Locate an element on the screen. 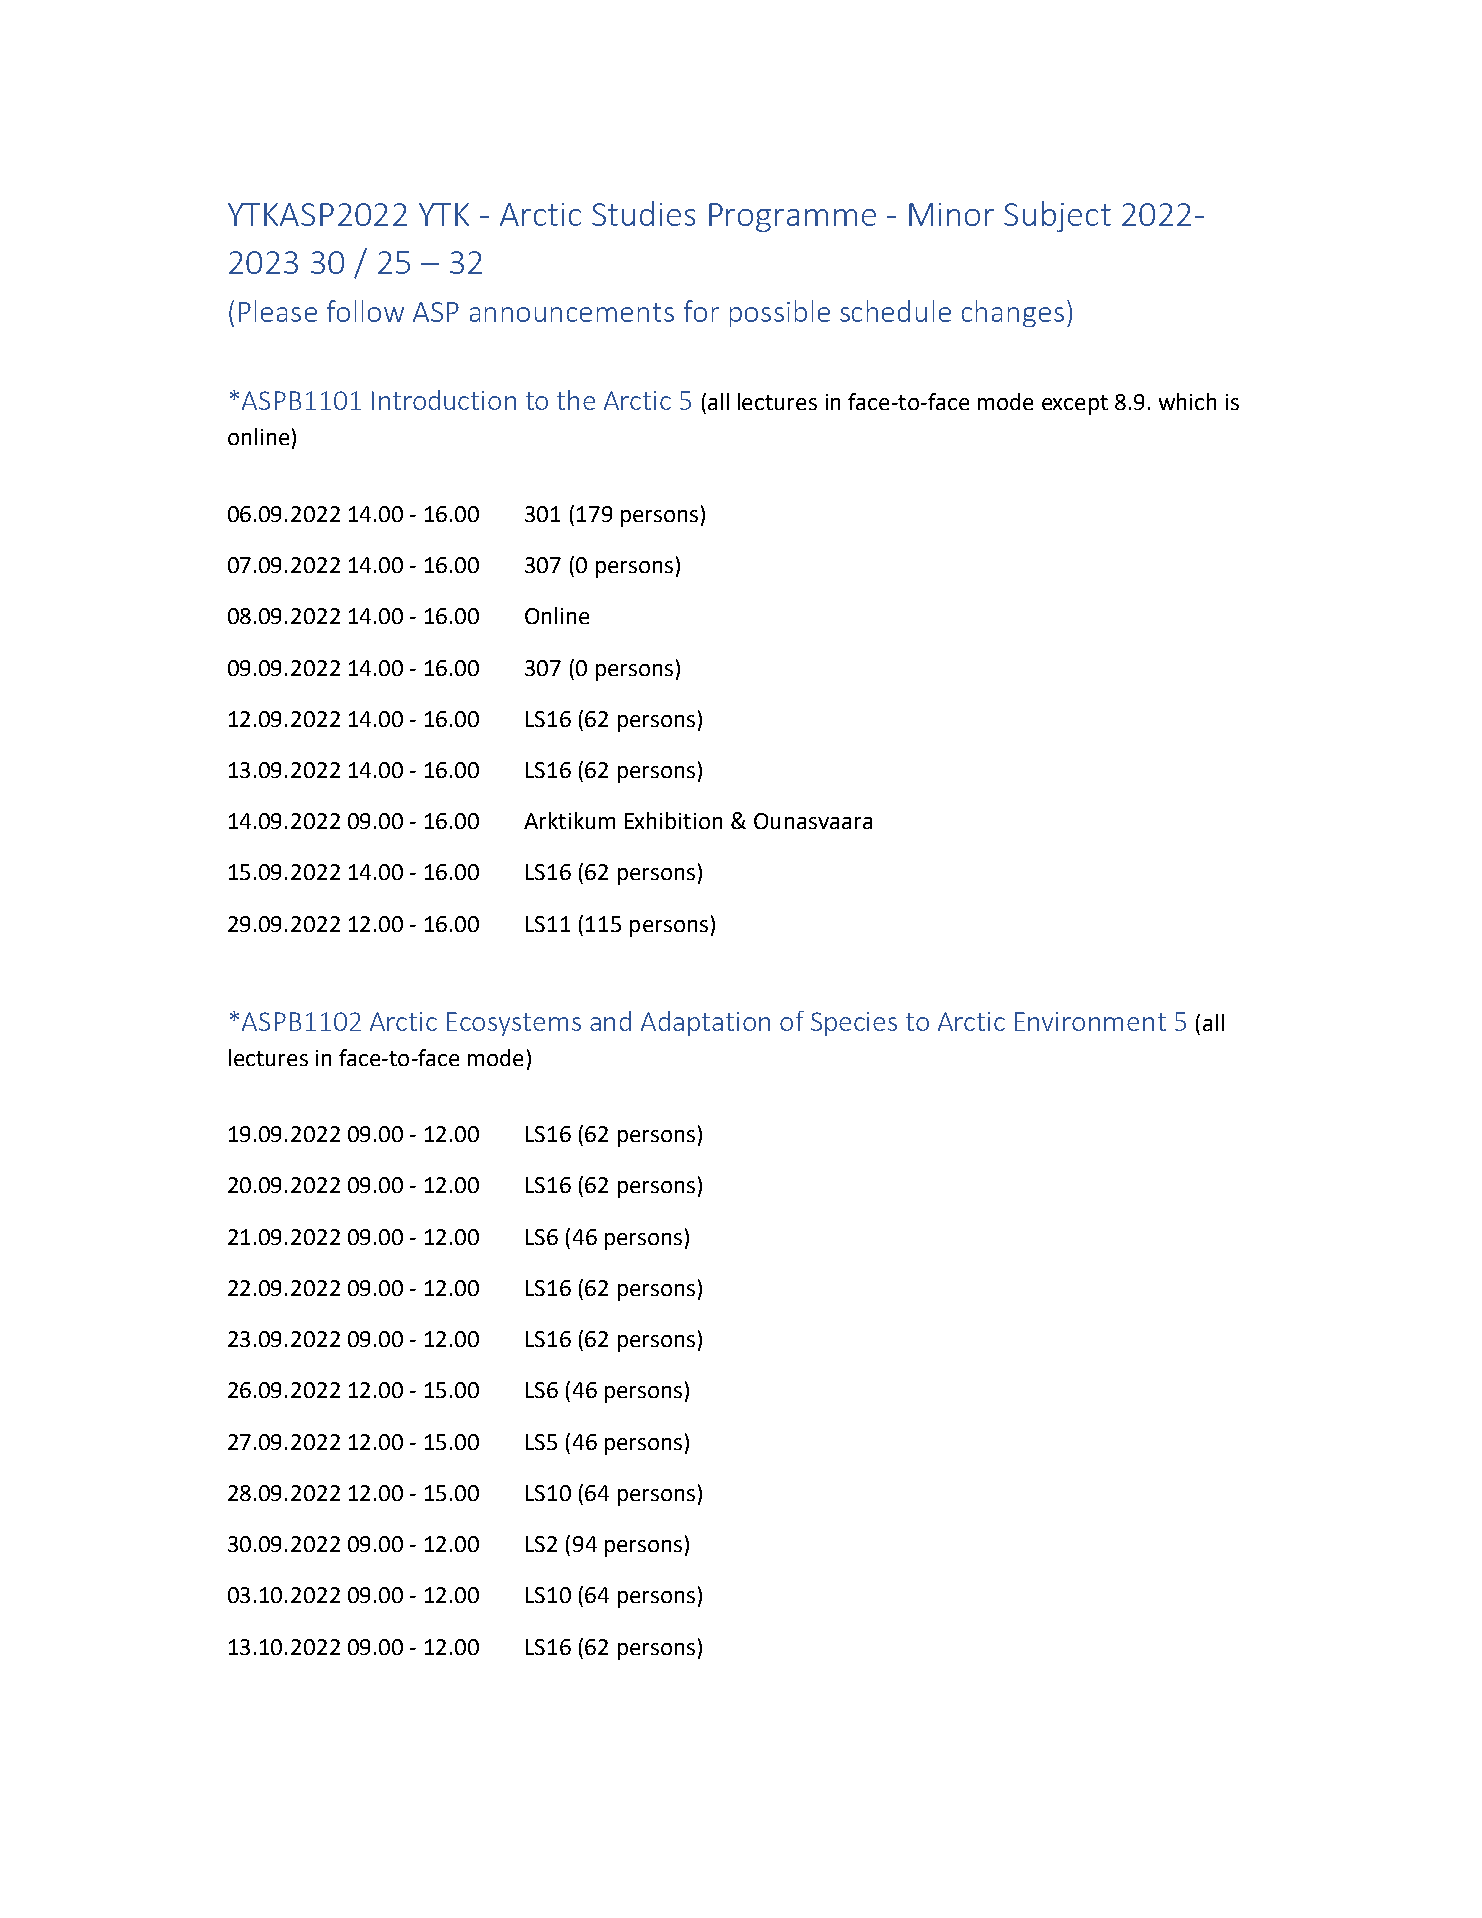 The height and width of the screenshot is (1918, 1482). and is located at coordinates (610, 1021).
